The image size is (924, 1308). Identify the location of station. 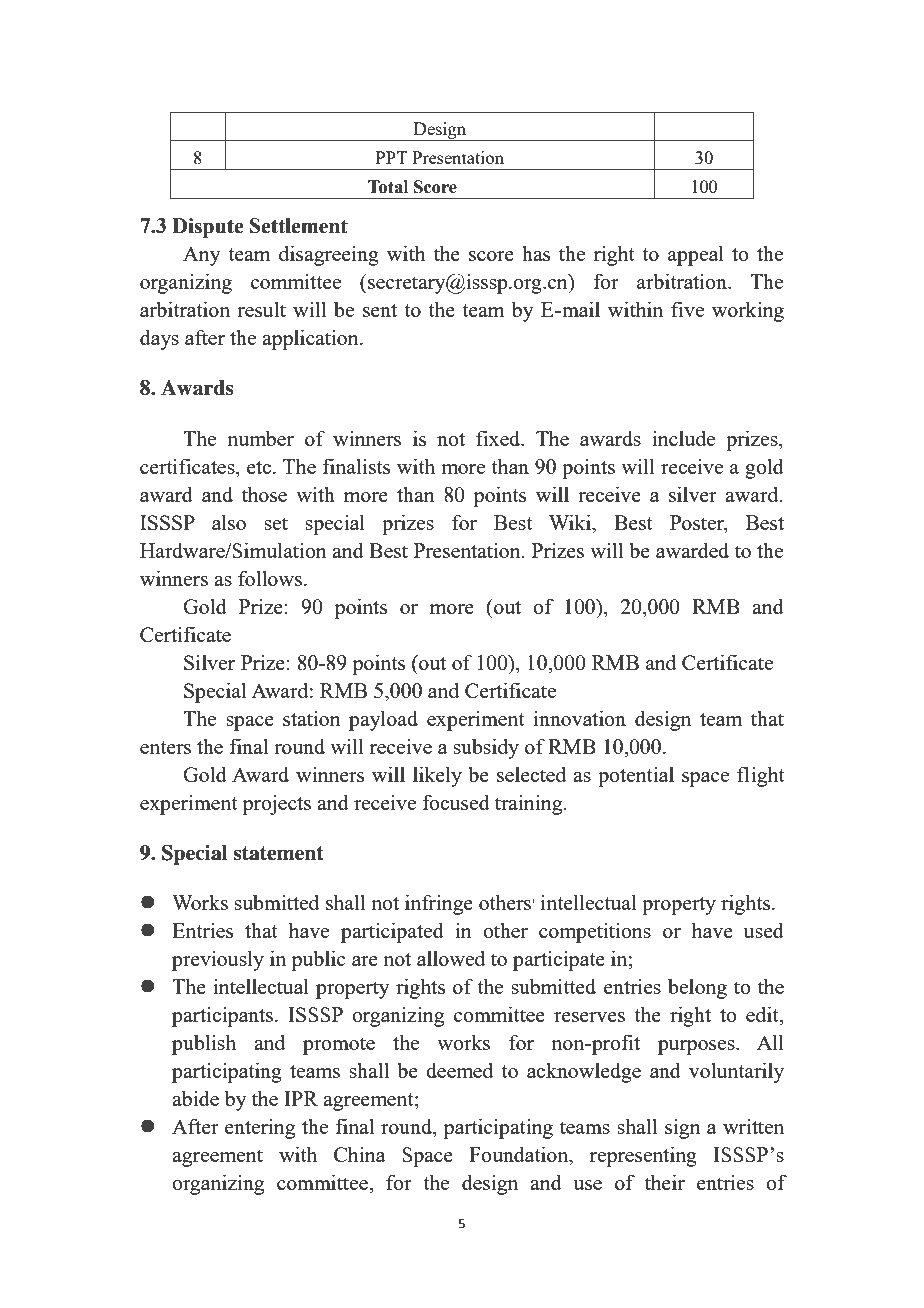
(312, 718).
